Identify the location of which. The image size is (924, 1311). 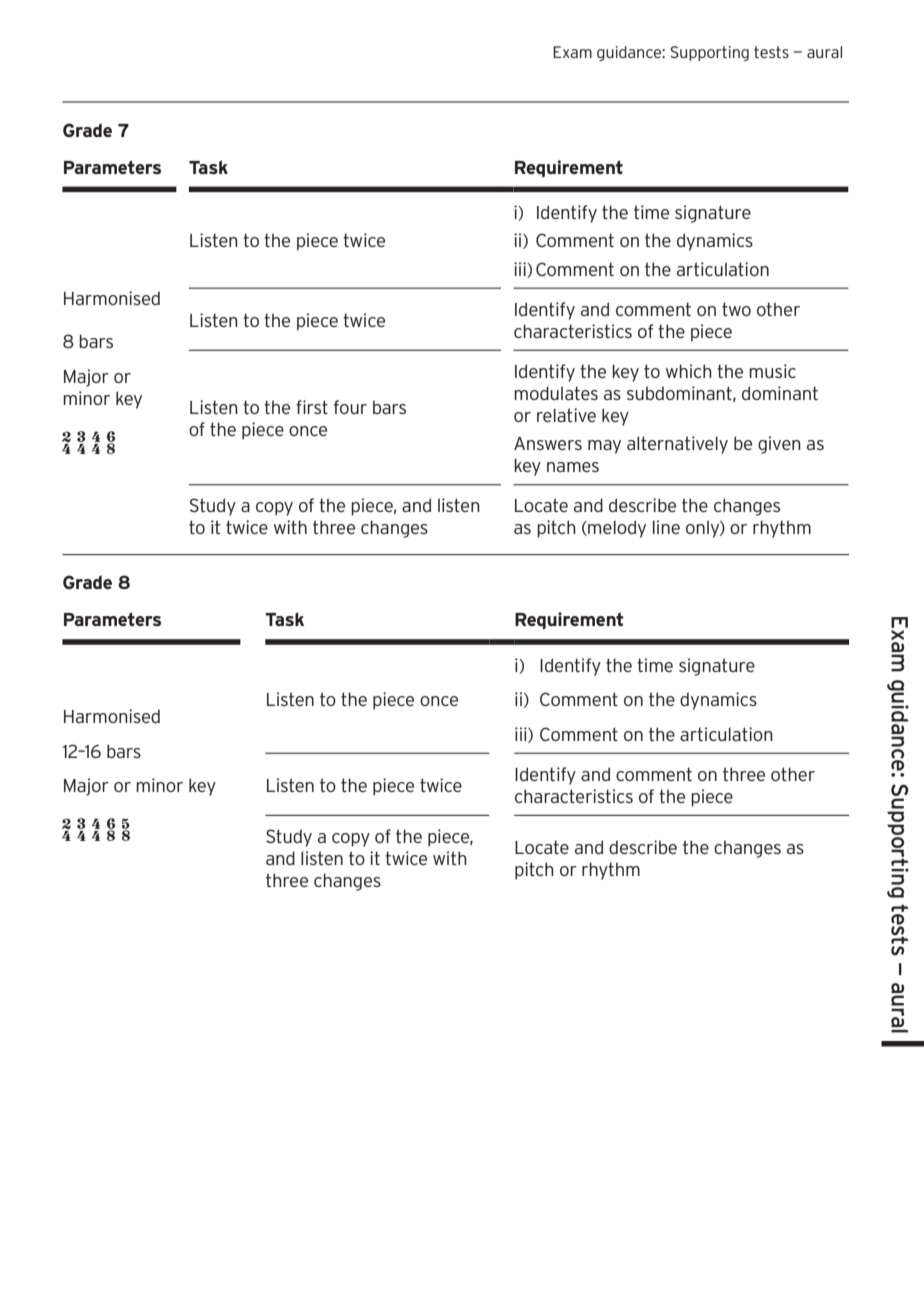
(689, 371).
